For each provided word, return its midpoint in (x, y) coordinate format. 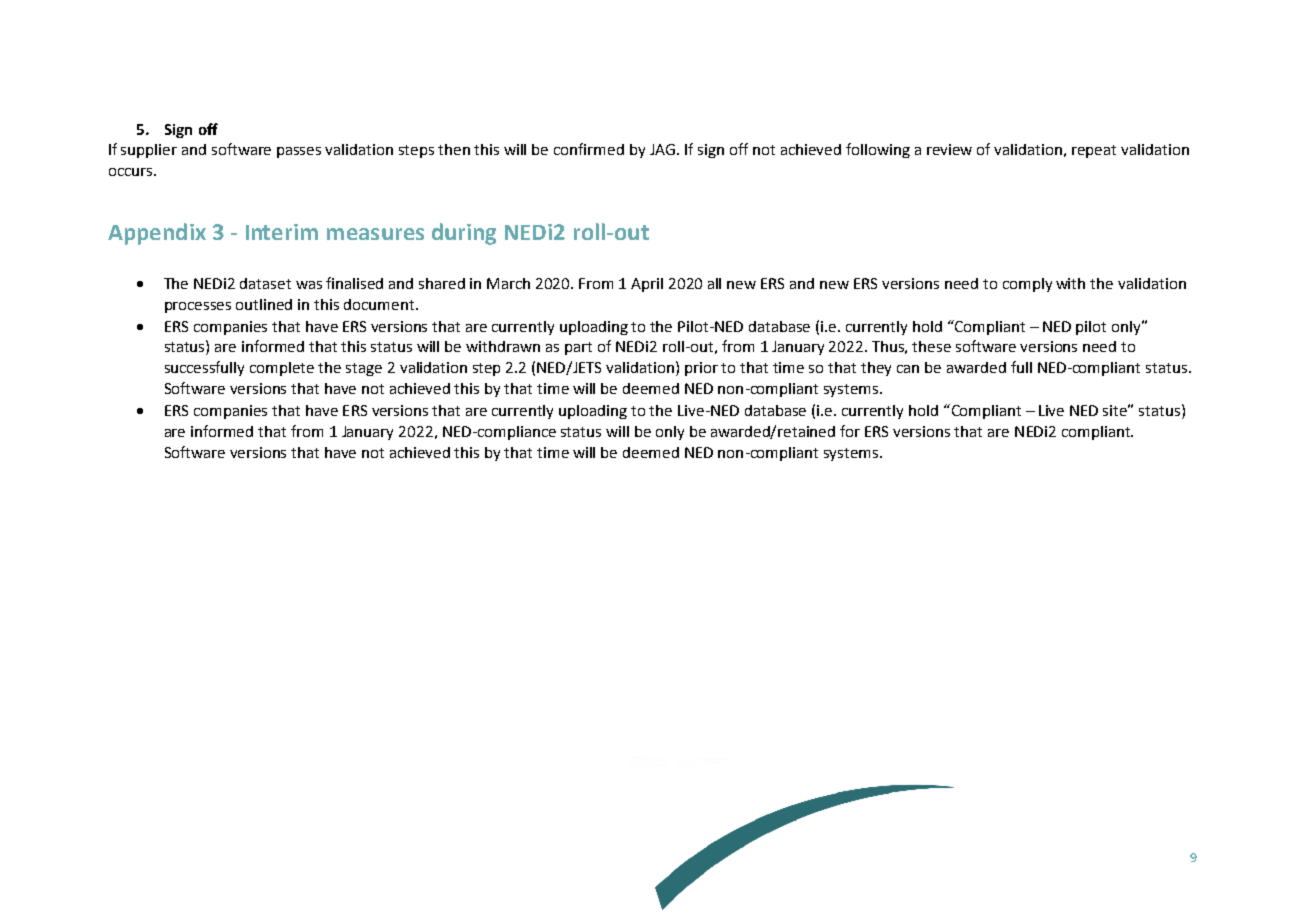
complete (282, 369)
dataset (265, 283)
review (949, 149)
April (647, 285)
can (908, 369)
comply (1027, 285)
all (714, 283)
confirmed (589, 149)
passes (299, 152)
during (464, 234)
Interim (282, 232)
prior (701, 369)
